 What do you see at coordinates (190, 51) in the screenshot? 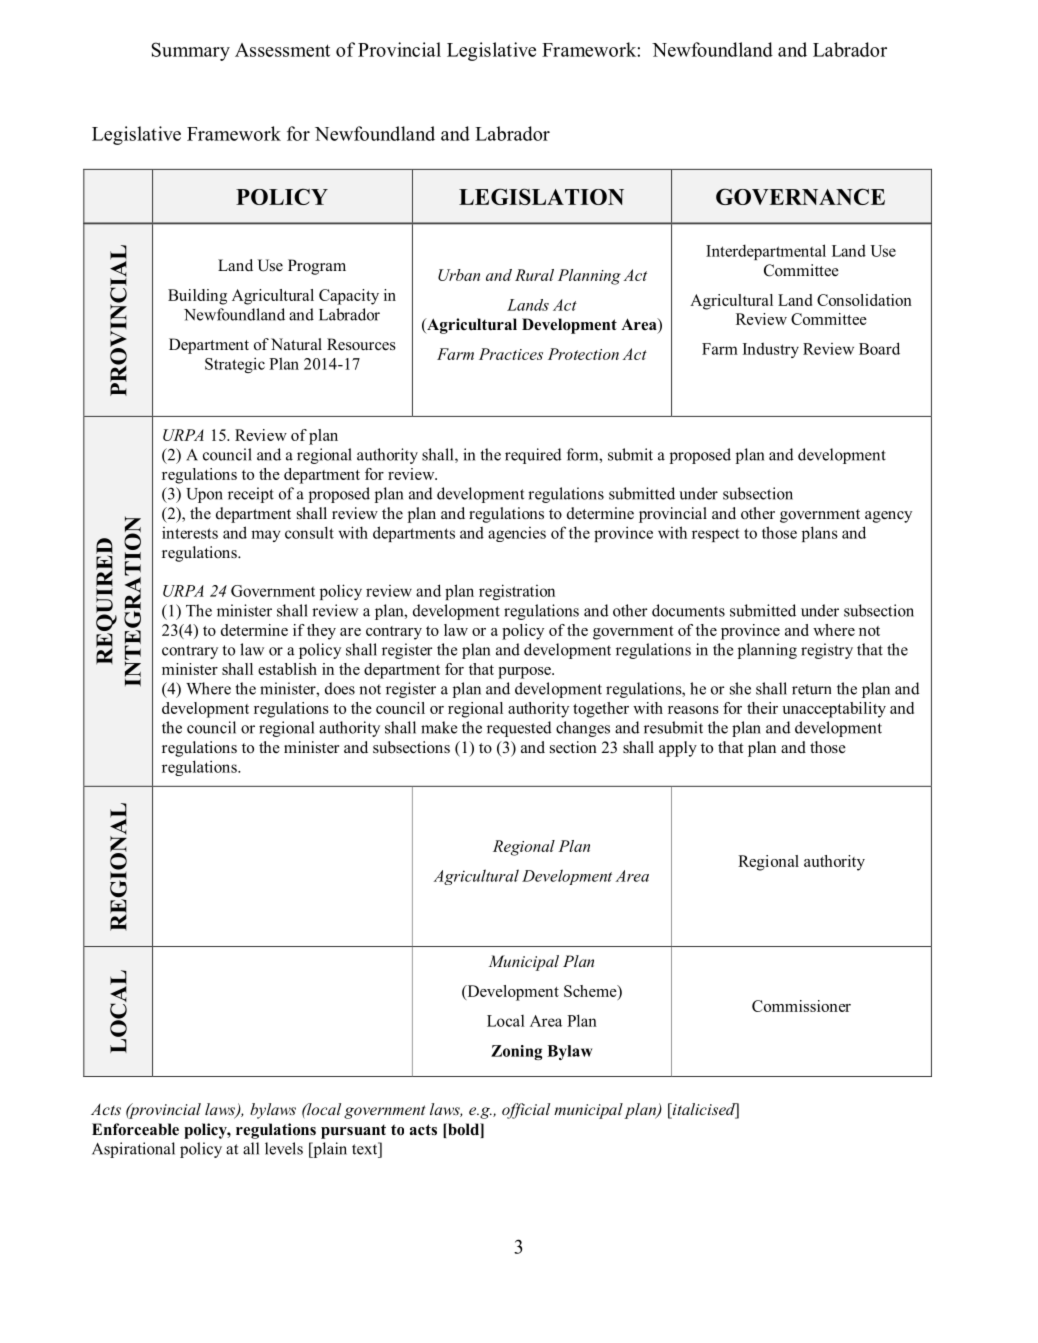
I see `Summary` at bounding box center [190, 51].
